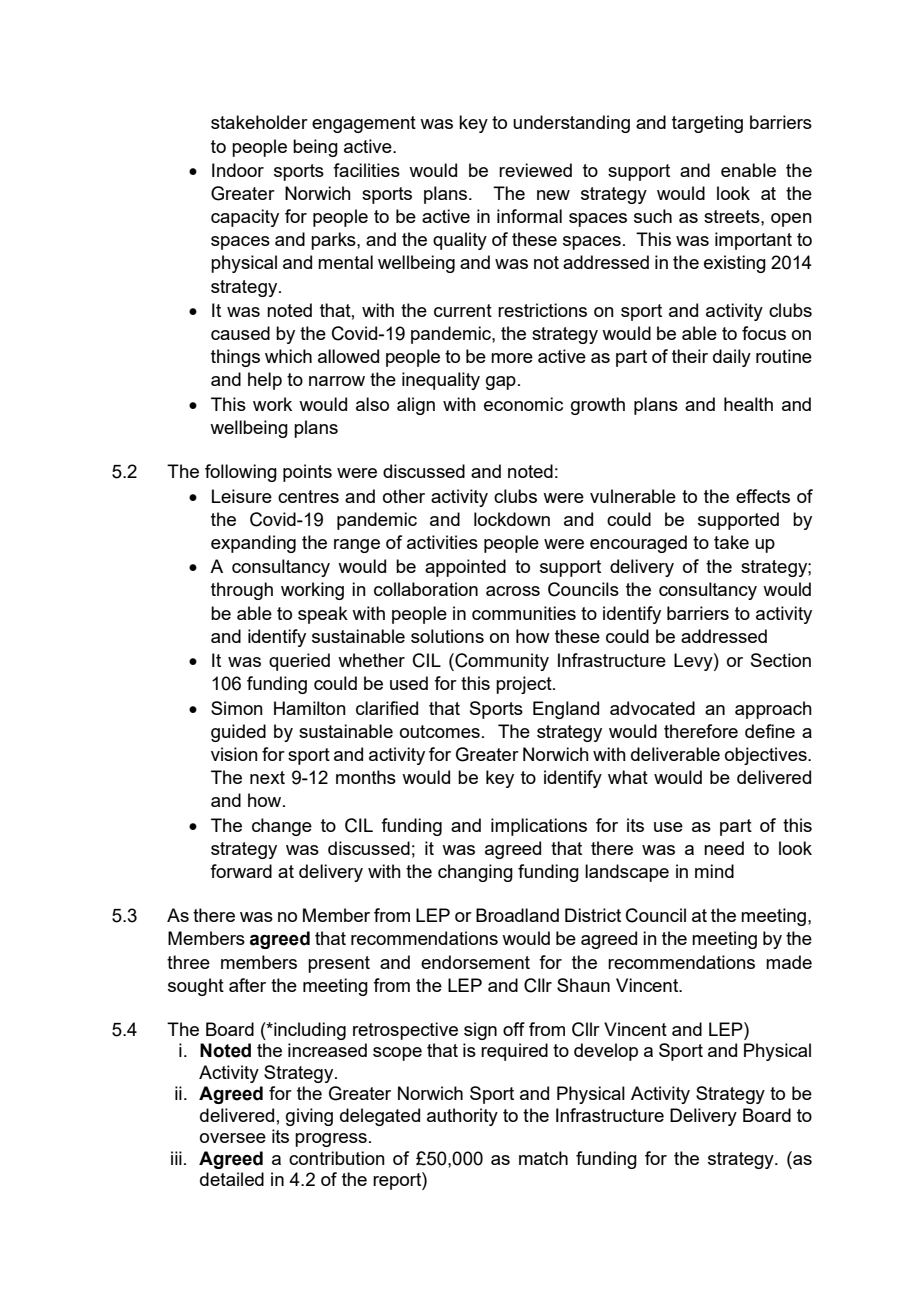  What do you see at coordinates (606, 1052) in the screenshot?
I see `develop` at bounding box center [606, 1052].
